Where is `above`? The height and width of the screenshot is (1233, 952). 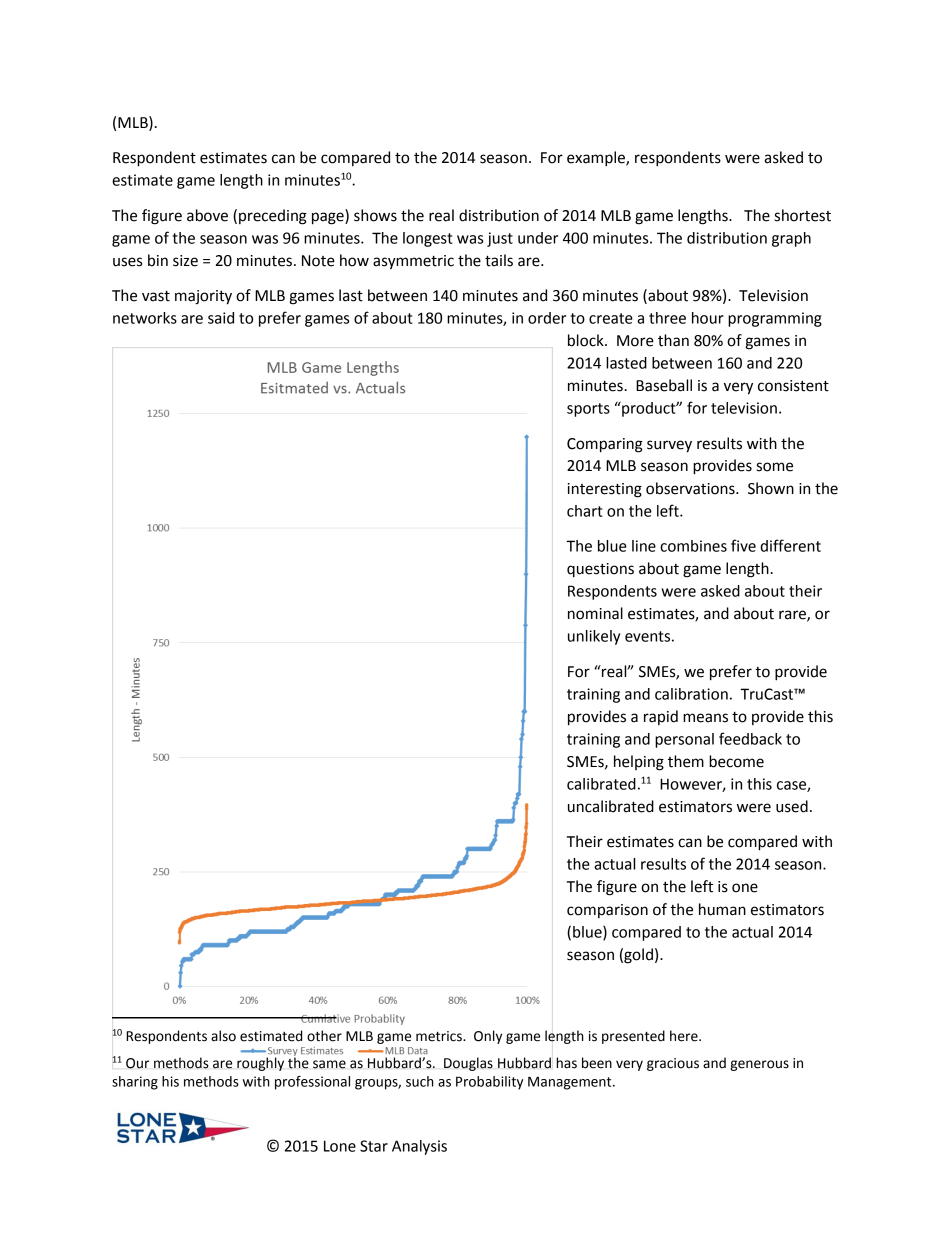
above is located at coordinates (207, 215).
